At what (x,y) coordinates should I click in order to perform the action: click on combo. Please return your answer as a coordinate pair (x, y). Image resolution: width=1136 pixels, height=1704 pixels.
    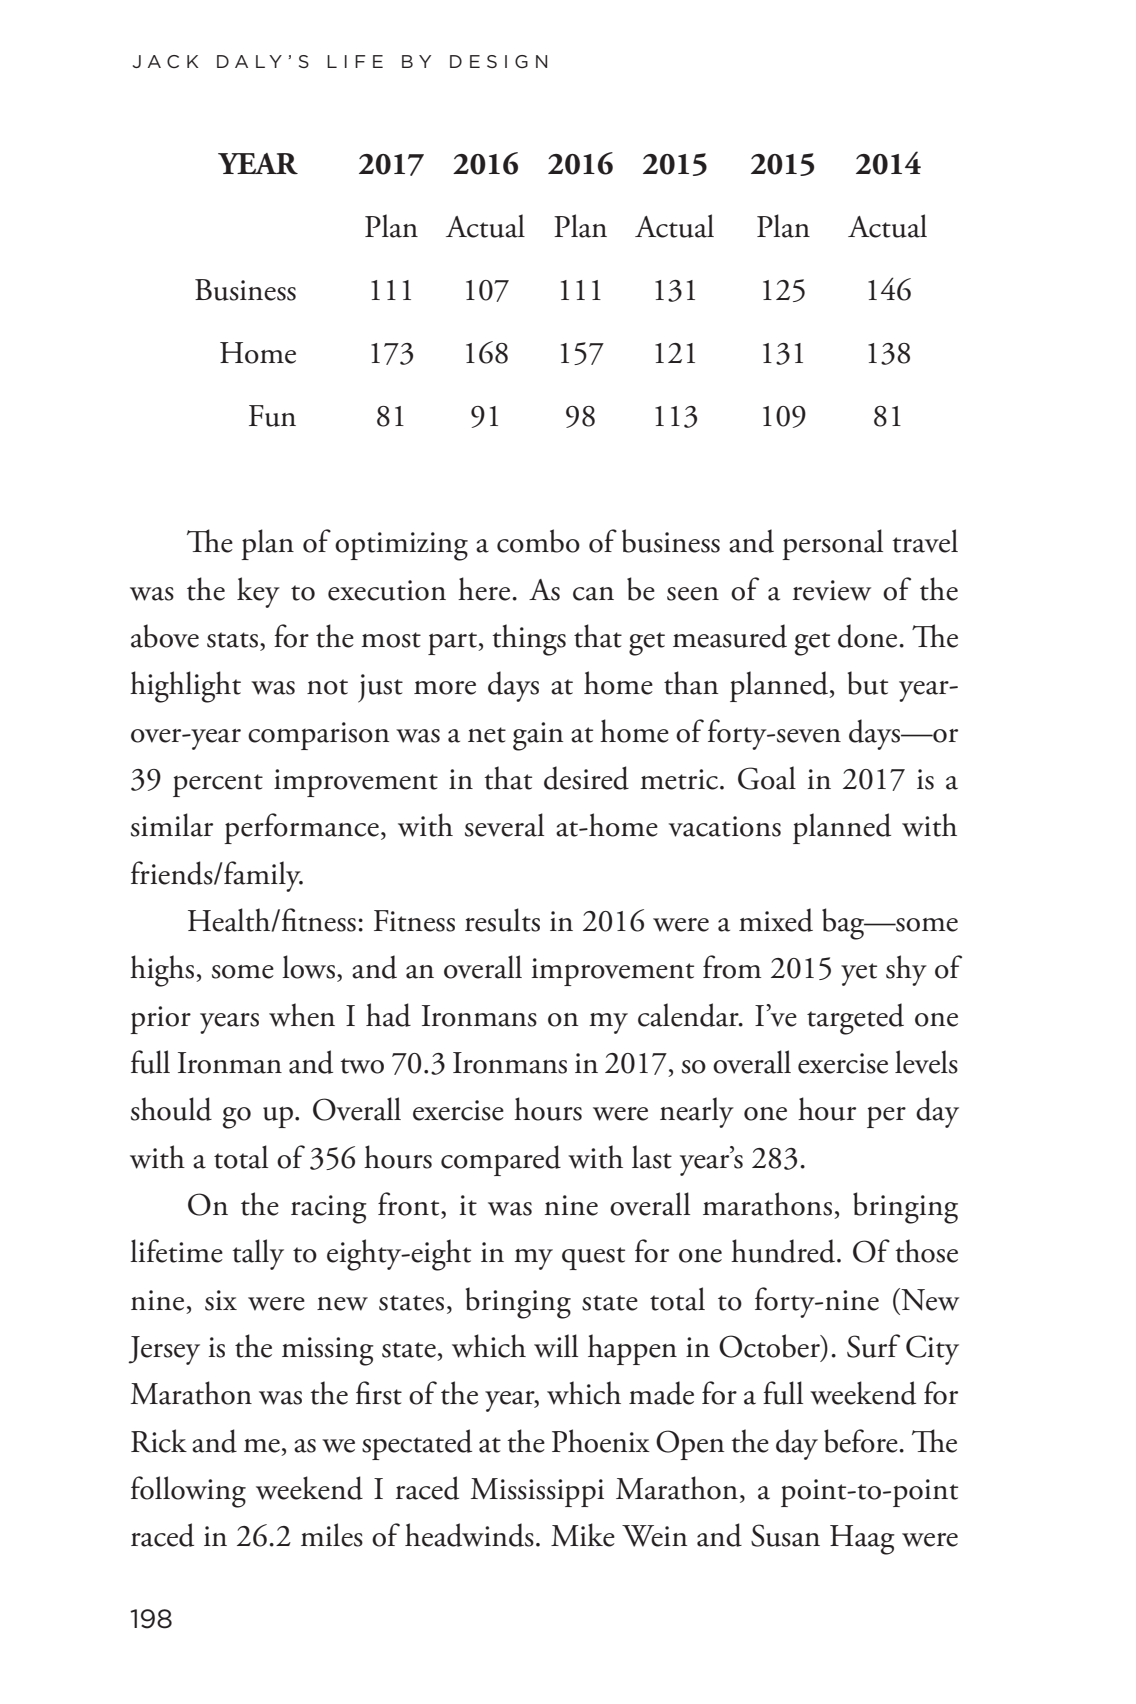
    Looking at the image, I should click on (538, 541).
